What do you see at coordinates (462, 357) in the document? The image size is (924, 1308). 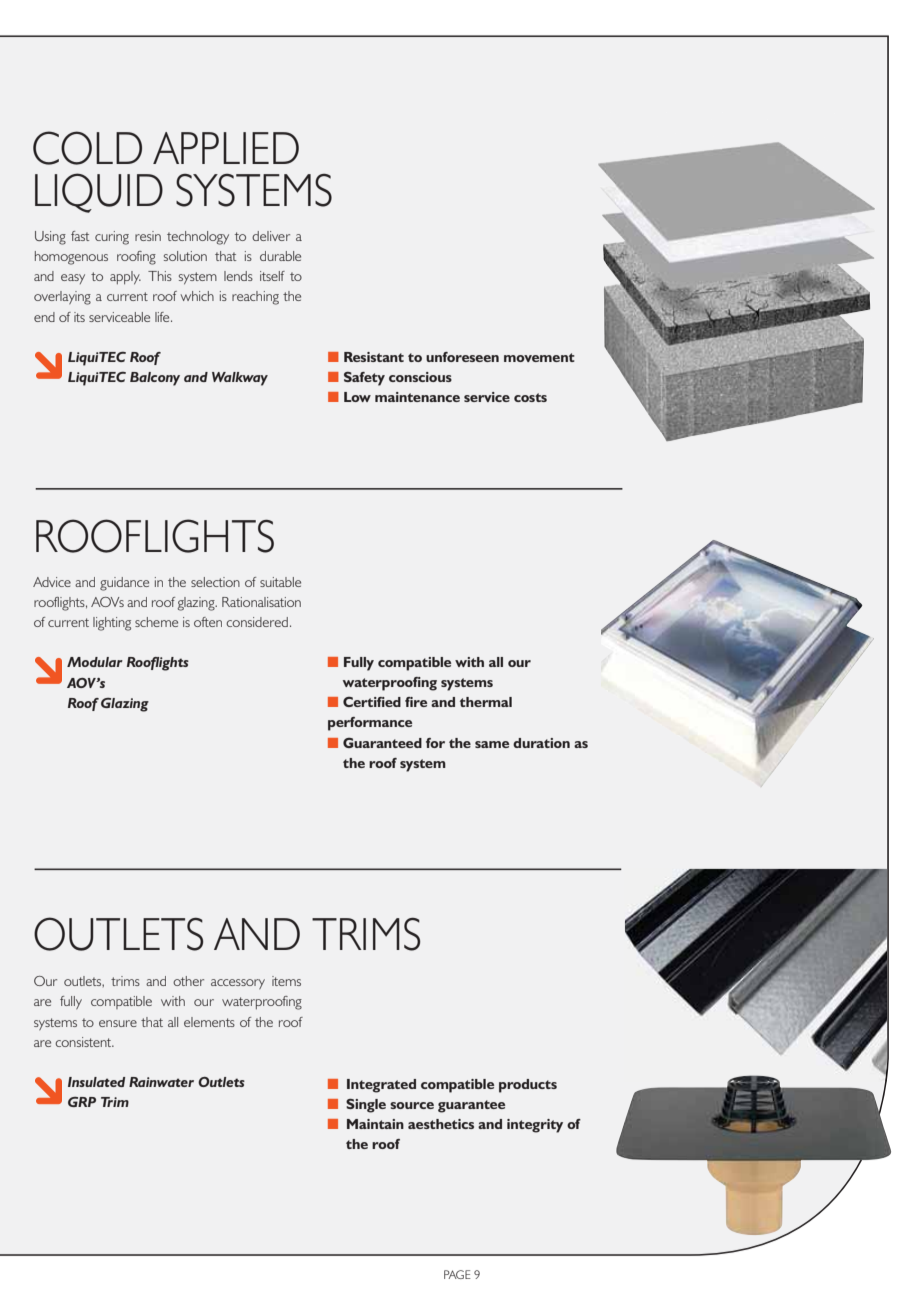 I see `unforeseen` at bounding box center [462, 357].
